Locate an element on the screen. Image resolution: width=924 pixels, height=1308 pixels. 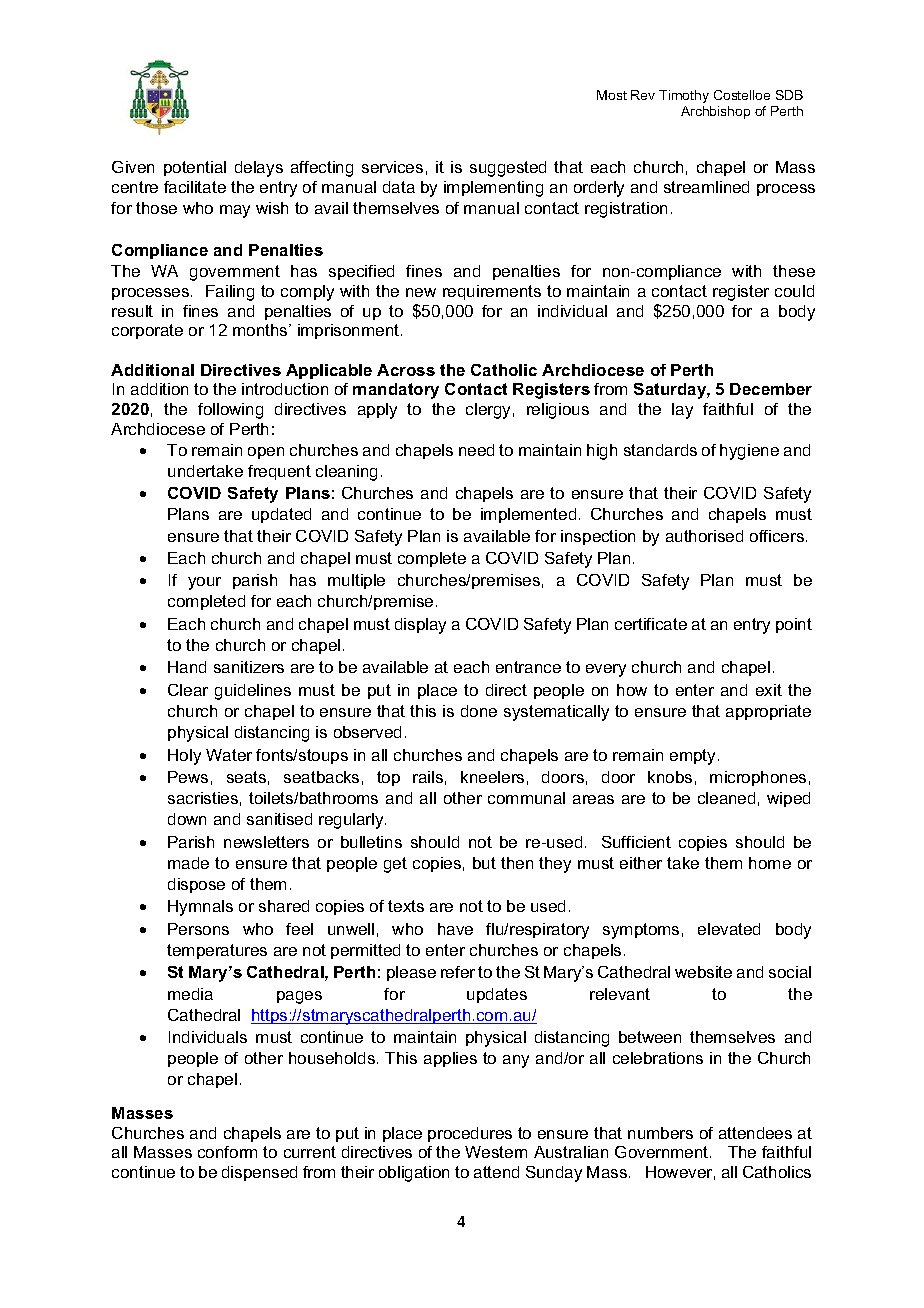
procedures is located at coordinates (470, 1134).
